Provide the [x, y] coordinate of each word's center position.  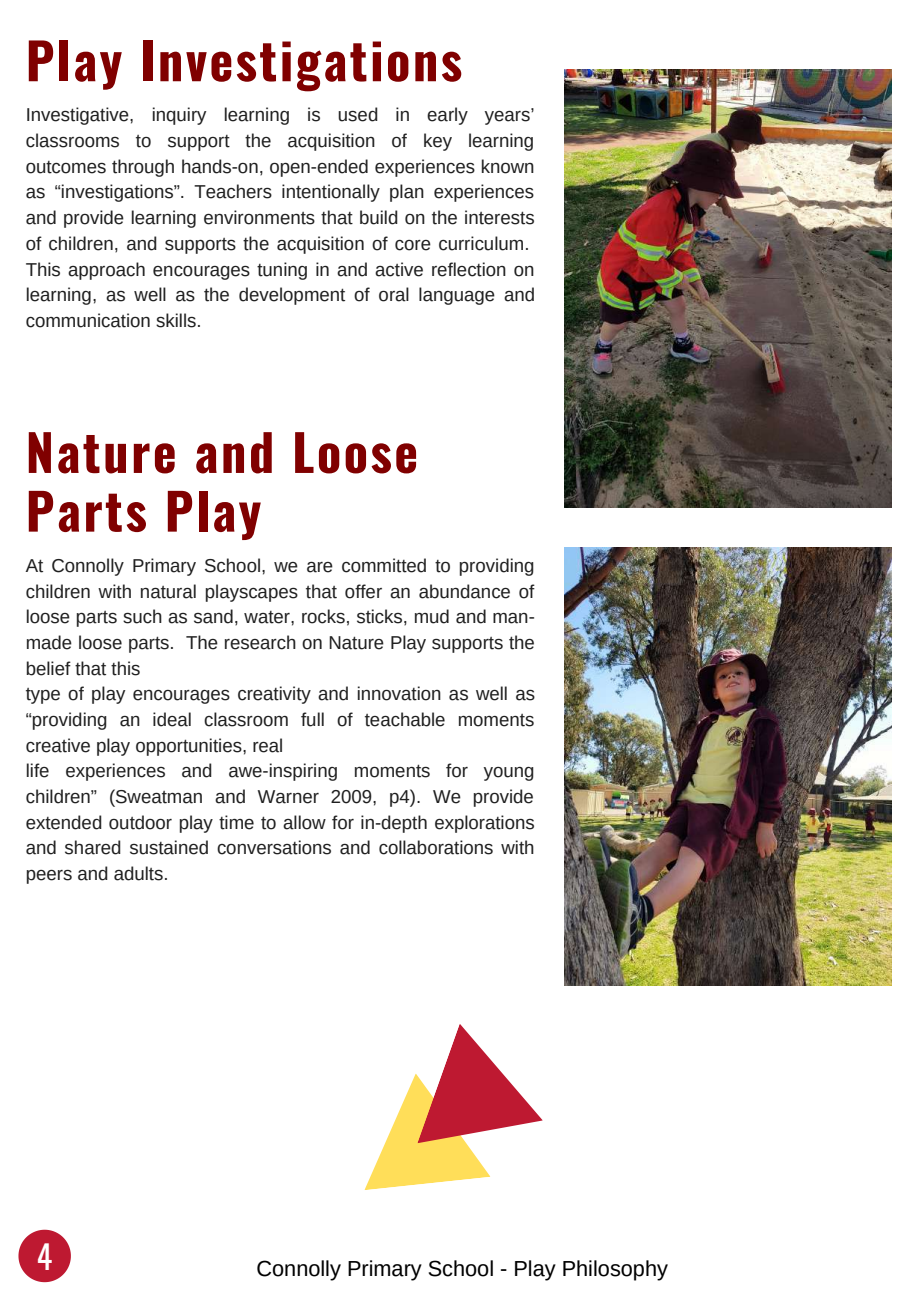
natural [168, 591]
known [508, 166]
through [143, 168]
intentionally [331, 193]
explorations [484, 824]
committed [384, 565]
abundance [464, 591]
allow [304, 822]
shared [93, 847]
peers [49, 877]
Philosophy [615, 1270]
